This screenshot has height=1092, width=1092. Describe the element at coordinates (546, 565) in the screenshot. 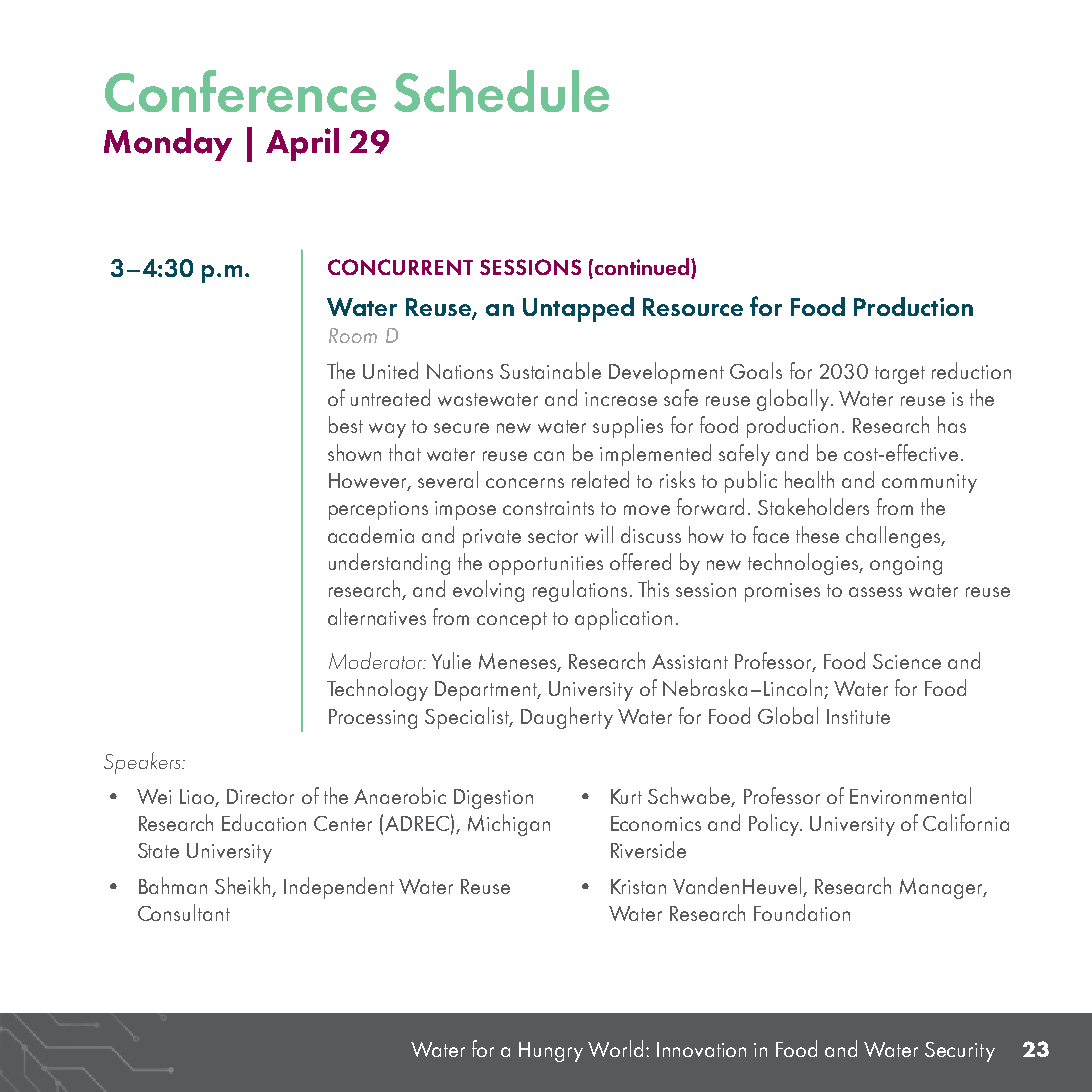

I see `opportunities` at that location.
